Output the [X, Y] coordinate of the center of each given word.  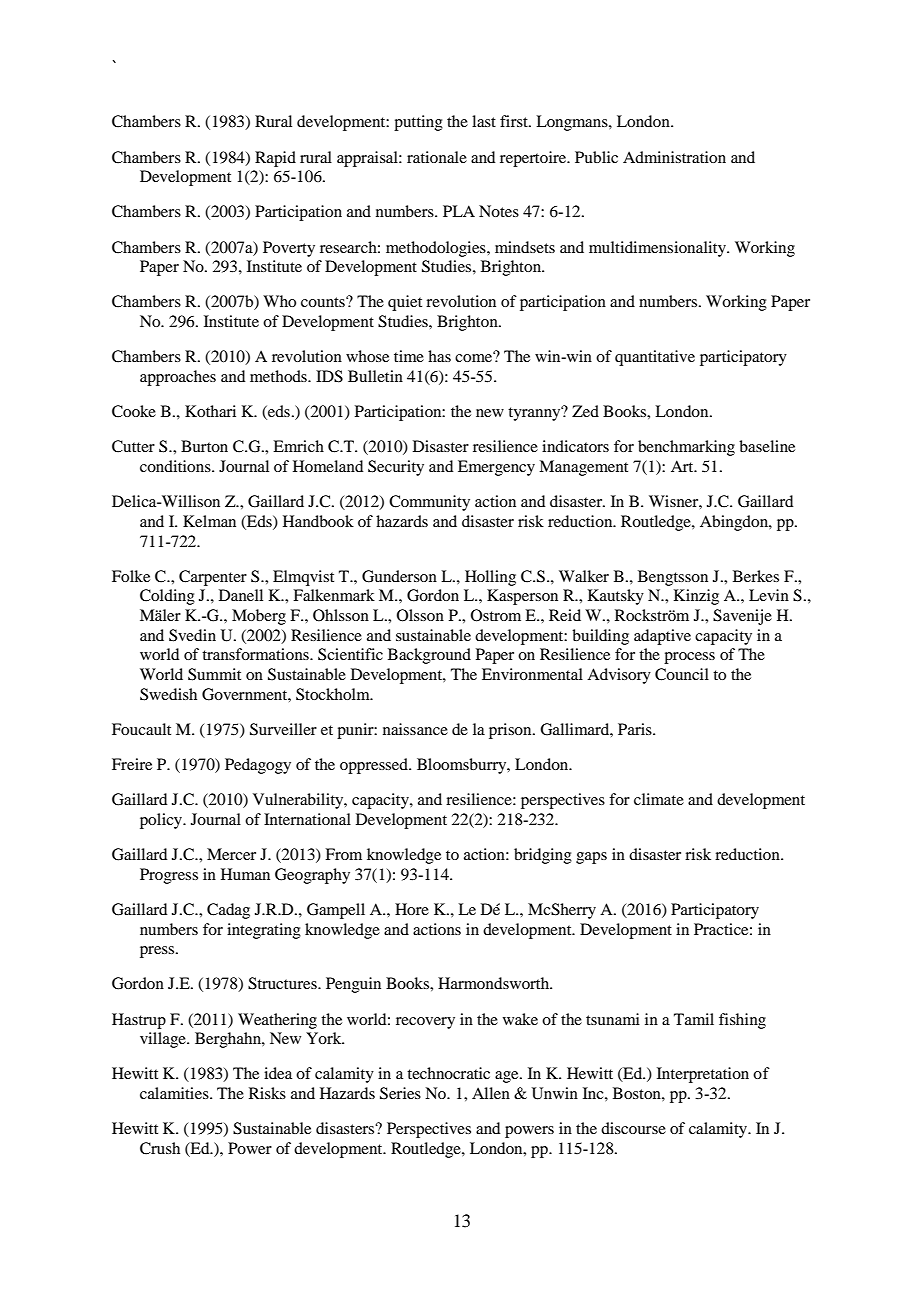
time [409, 356]
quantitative [655, 358]
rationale [437, 157]
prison [511, 731]
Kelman [209, 521]
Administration [674, 157]
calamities [175, 1093]
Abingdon [735, 523]
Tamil [694, 1019]
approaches [178, 378]
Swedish [168, 694]
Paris [636, 729]
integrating [264, 931]
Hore [412, 909]
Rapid [275, 159]
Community [429, 503]
